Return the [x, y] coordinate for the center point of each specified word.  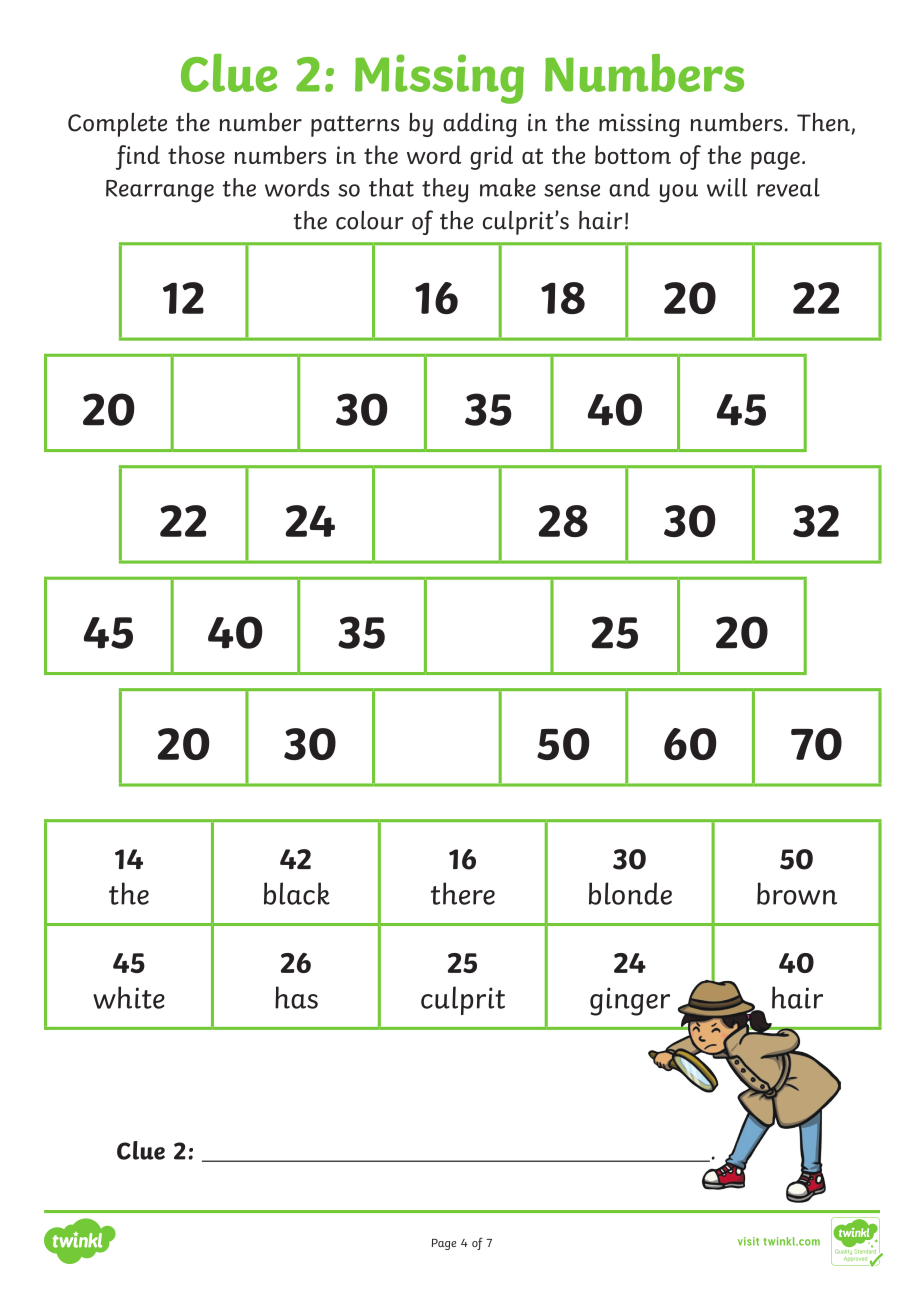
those [196, 154]
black [297, 893]
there [463, 893]
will [727, 187]
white [129, 997]
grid [491, 157]
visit [748, 1241]
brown [797, 893]
